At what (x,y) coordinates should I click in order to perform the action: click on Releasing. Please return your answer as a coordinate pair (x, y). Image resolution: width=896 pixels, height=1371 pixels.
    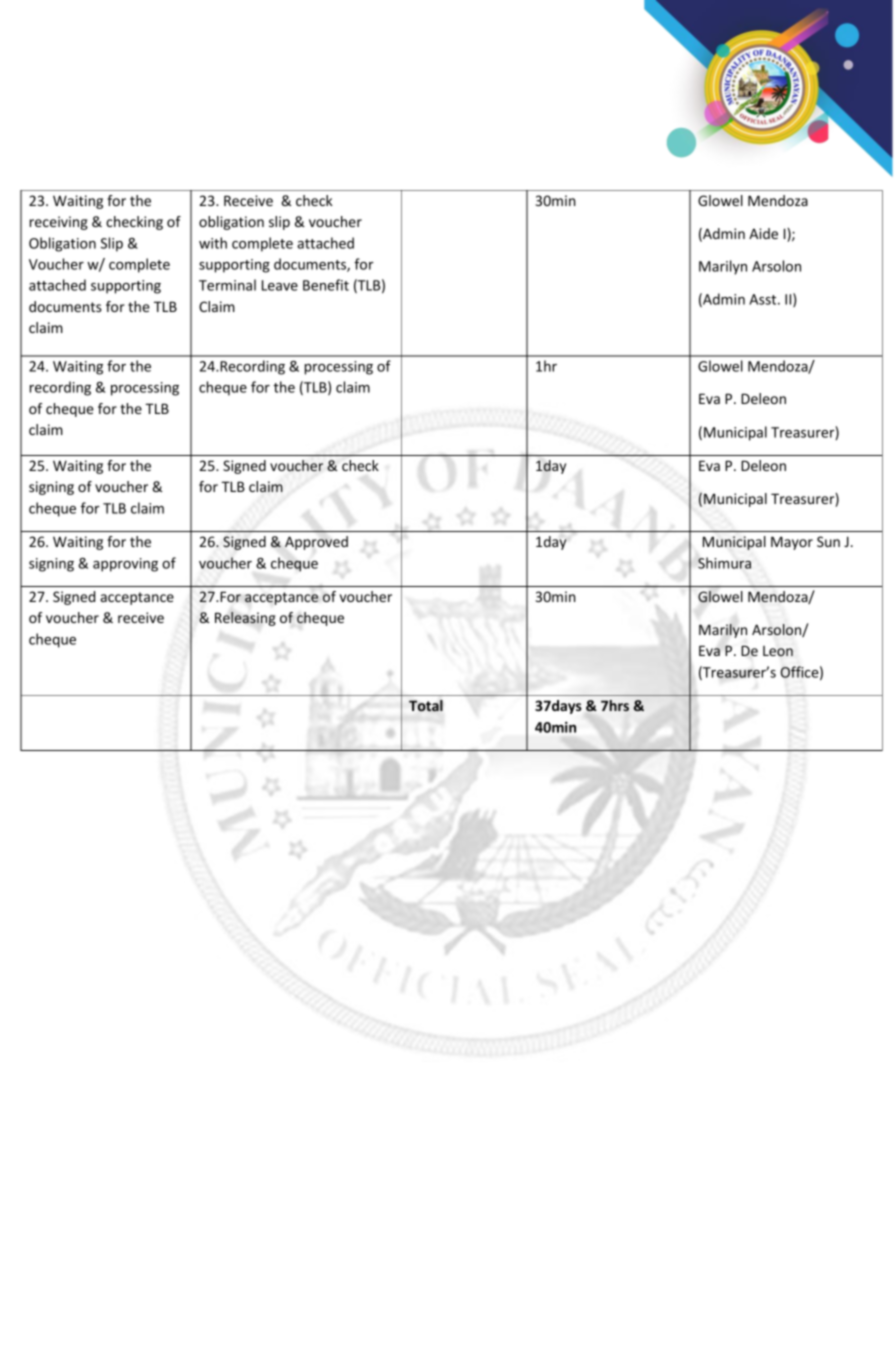
    Looking at the image, I should click on (245, 619).
